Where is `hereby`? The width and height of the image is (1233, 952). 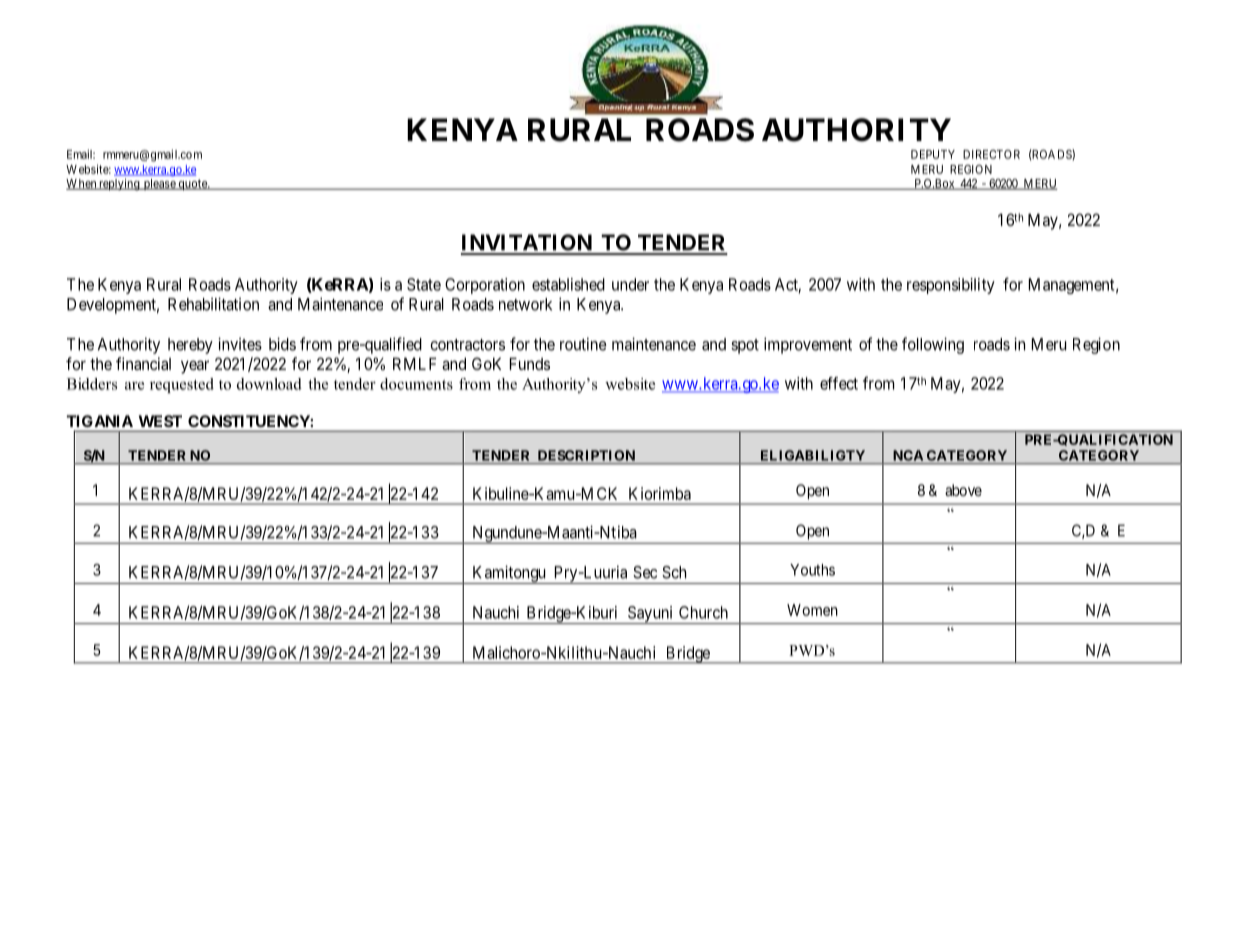 hereby is located at coordinates (190, 346).
